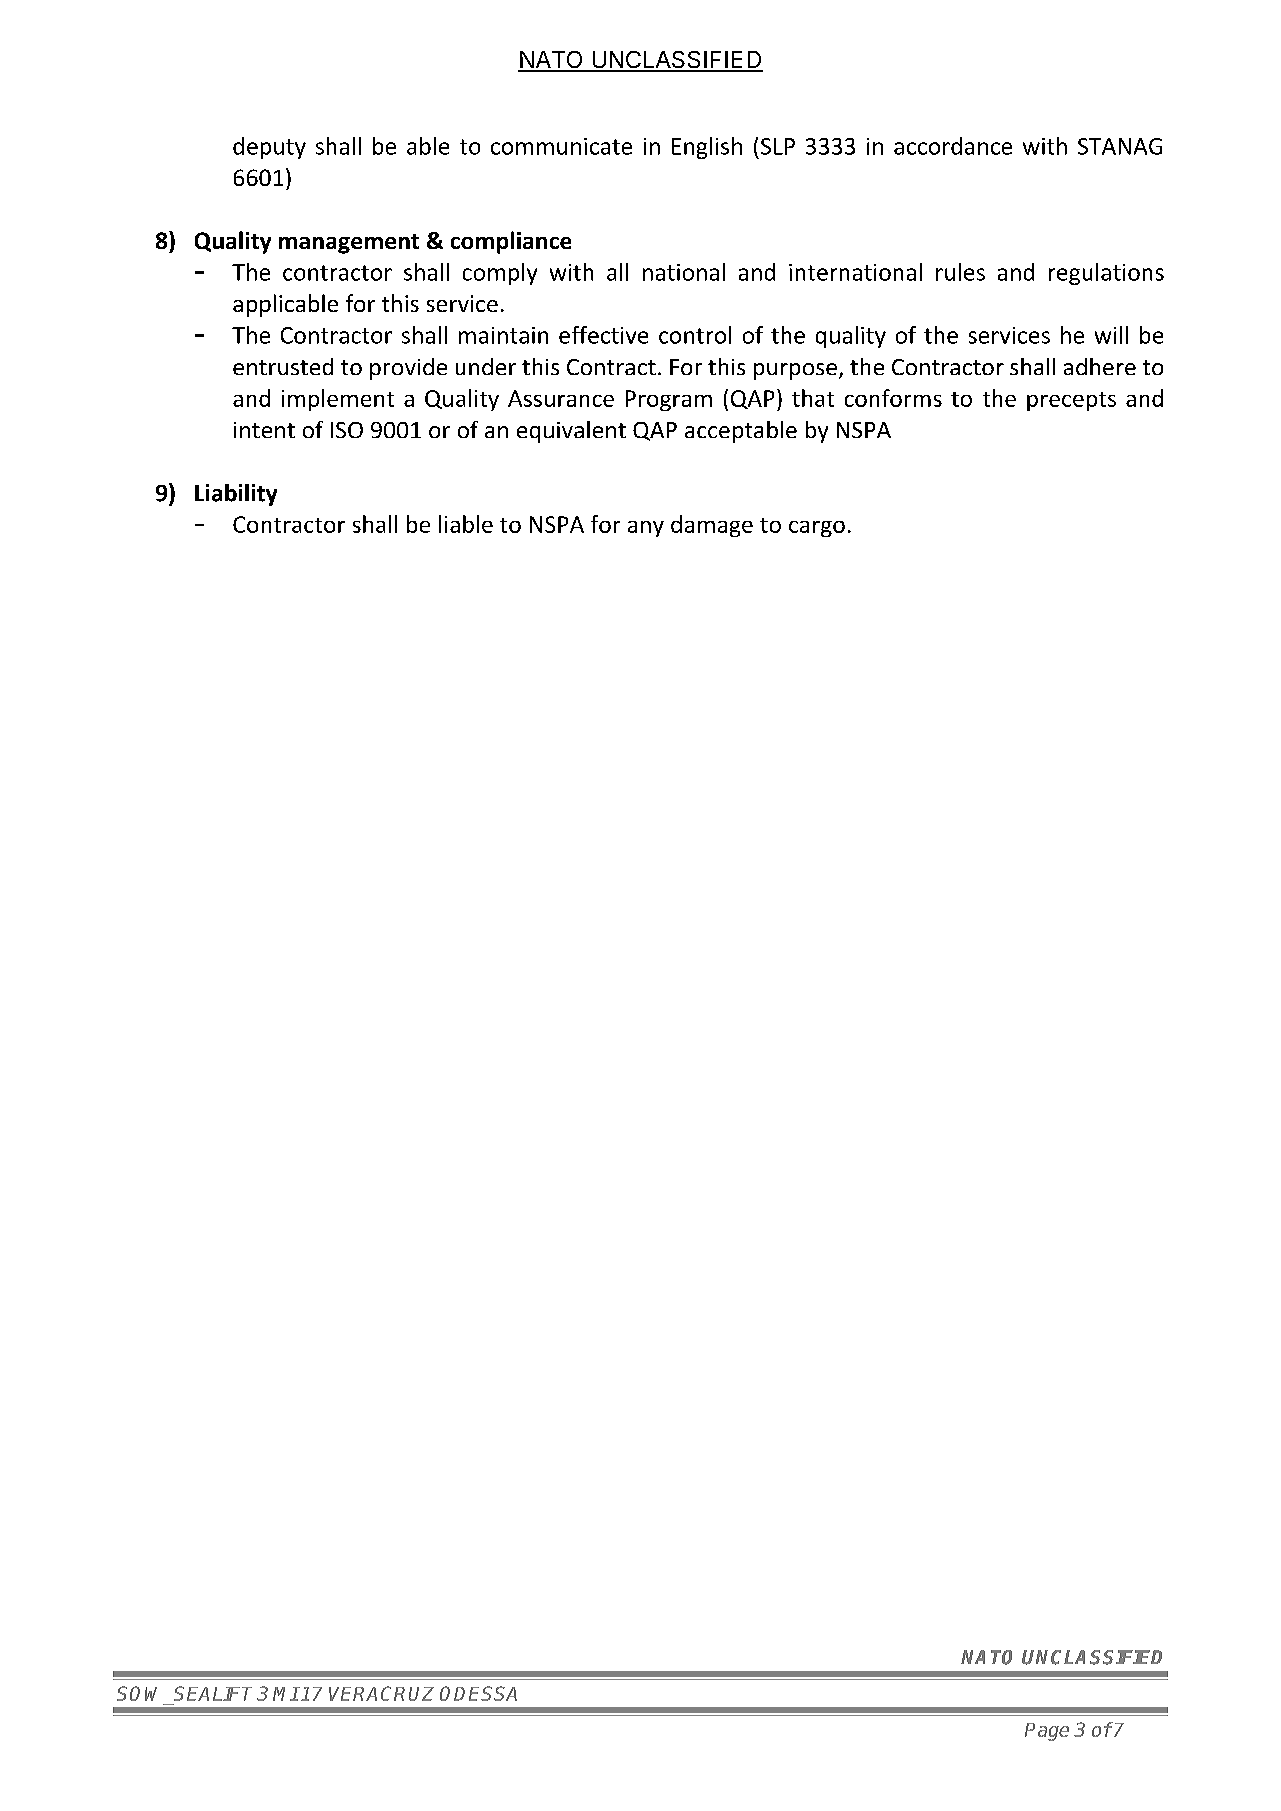 This screenshot has height=1811, width=1281. What do you see at coordinates (712, 526) in the screenshot?
I see `damage` at bounding box center [712, 526].
